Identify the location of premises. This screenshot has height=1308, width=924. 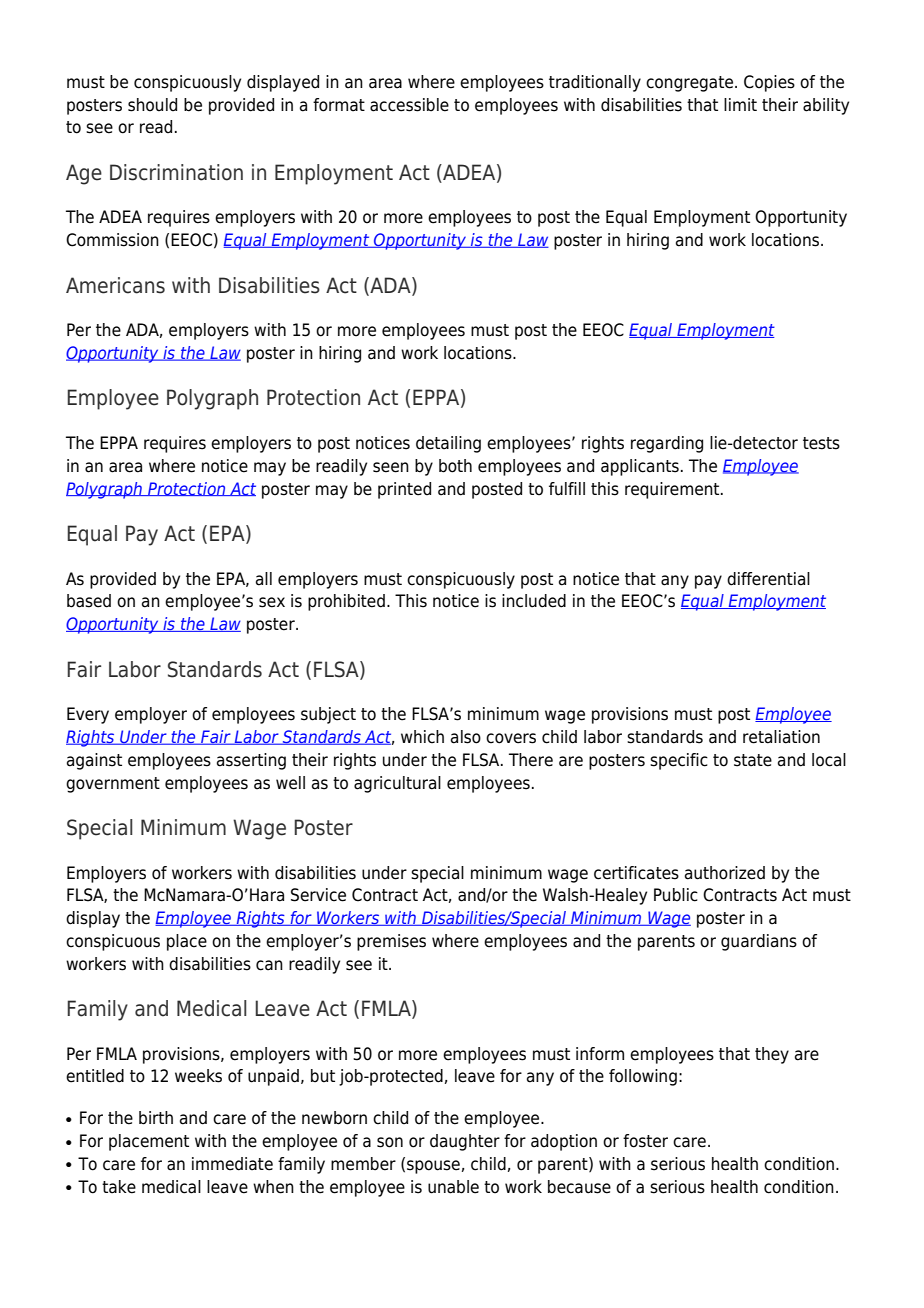
(391, 942).
